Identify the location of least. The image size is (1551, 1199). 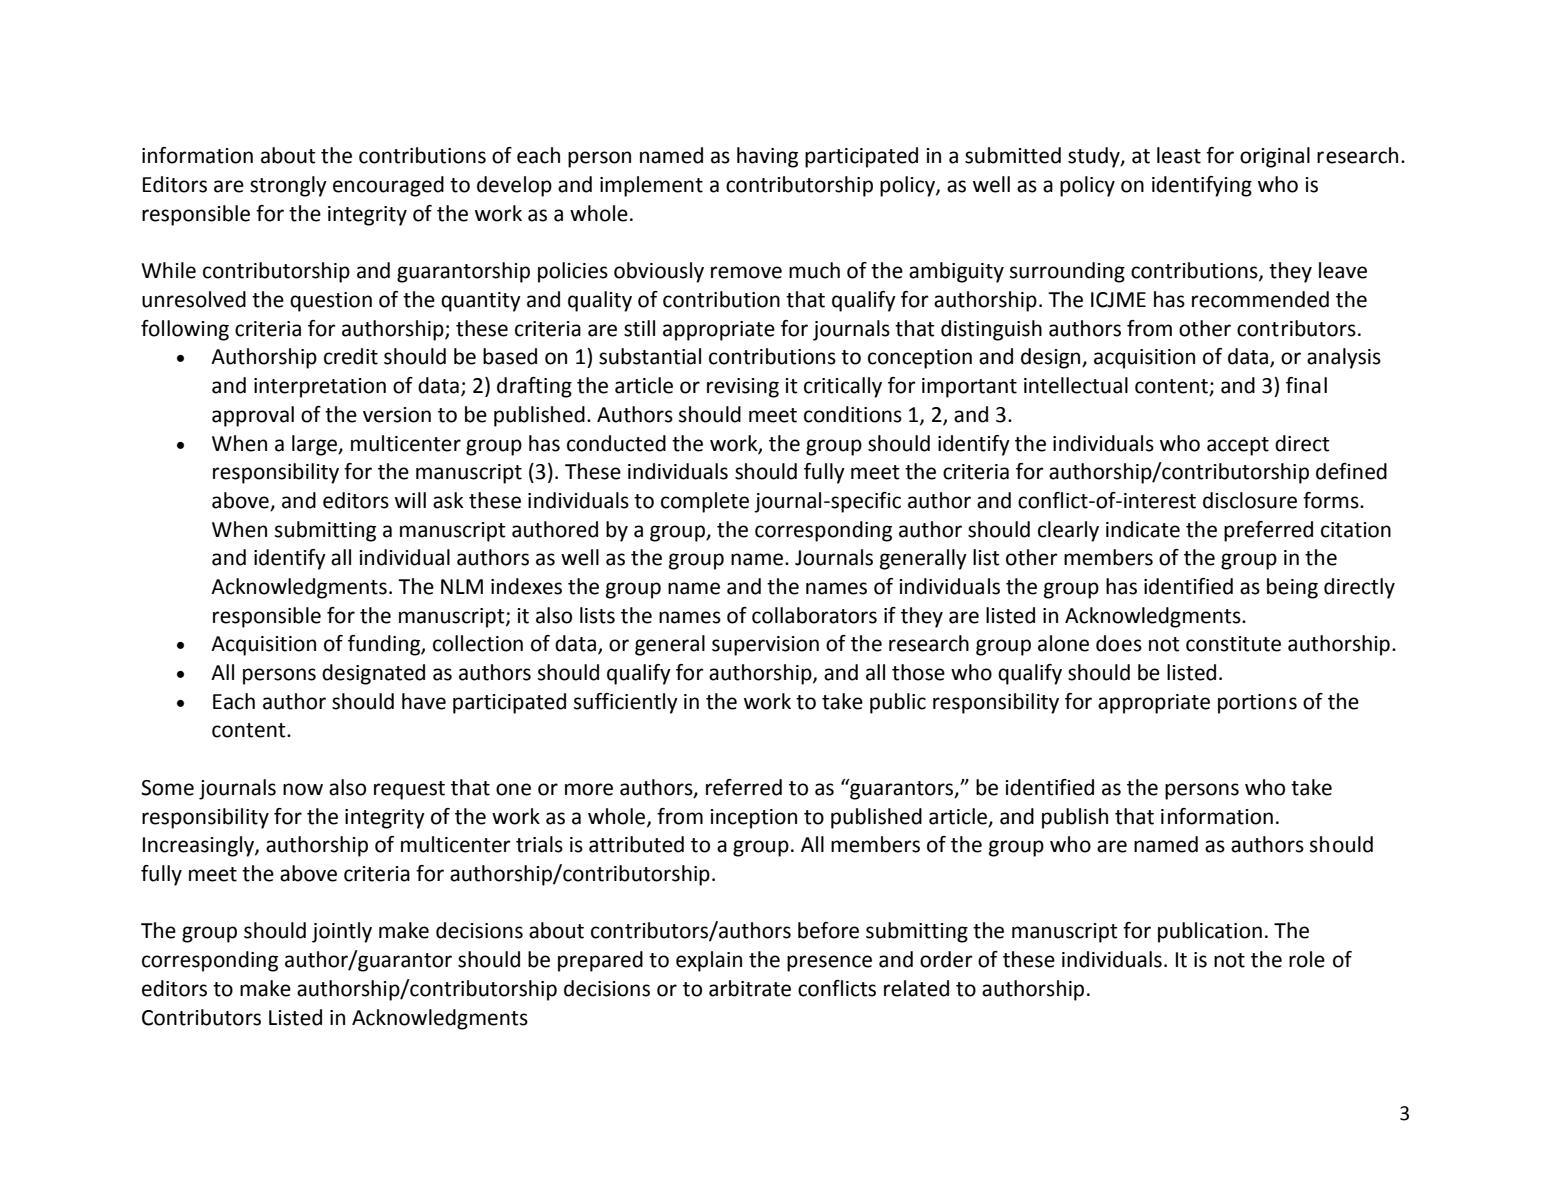
(1179, 155).
